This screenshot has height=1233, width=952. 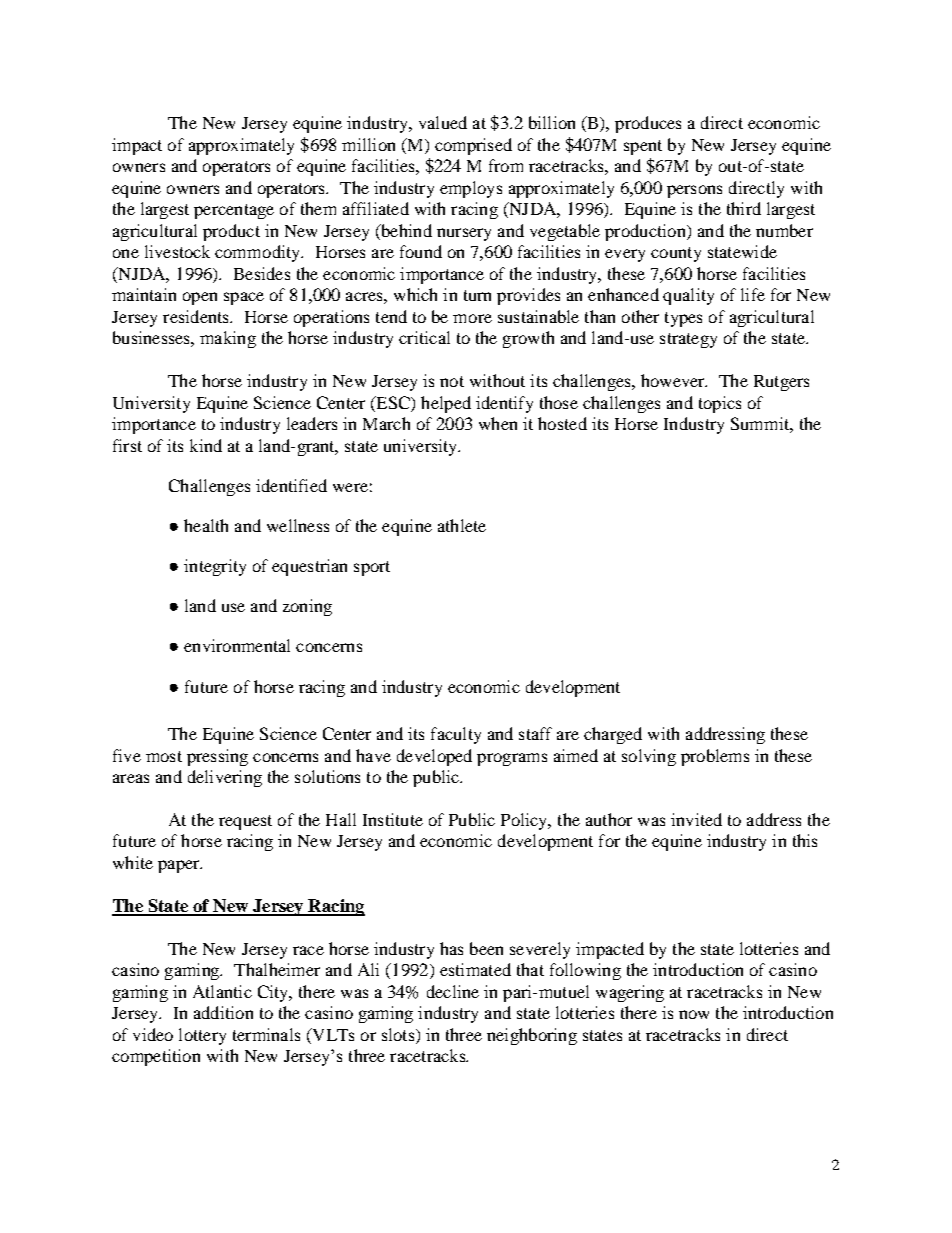 I want to click on percentage, so click(x=234, y=211).
